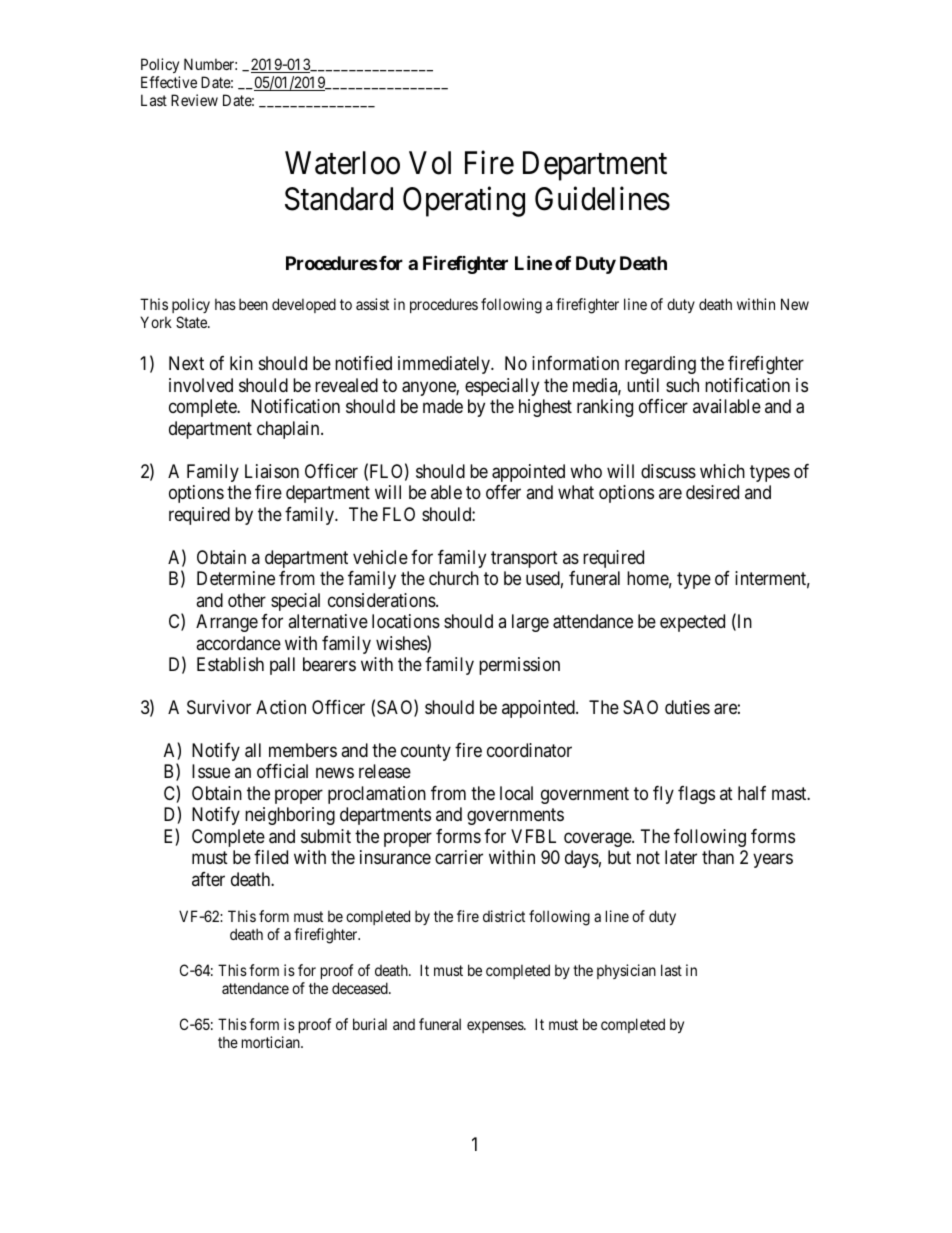  Describe the element at coordinates (194, 100) in the screenshot. I see `Review` at that location.
